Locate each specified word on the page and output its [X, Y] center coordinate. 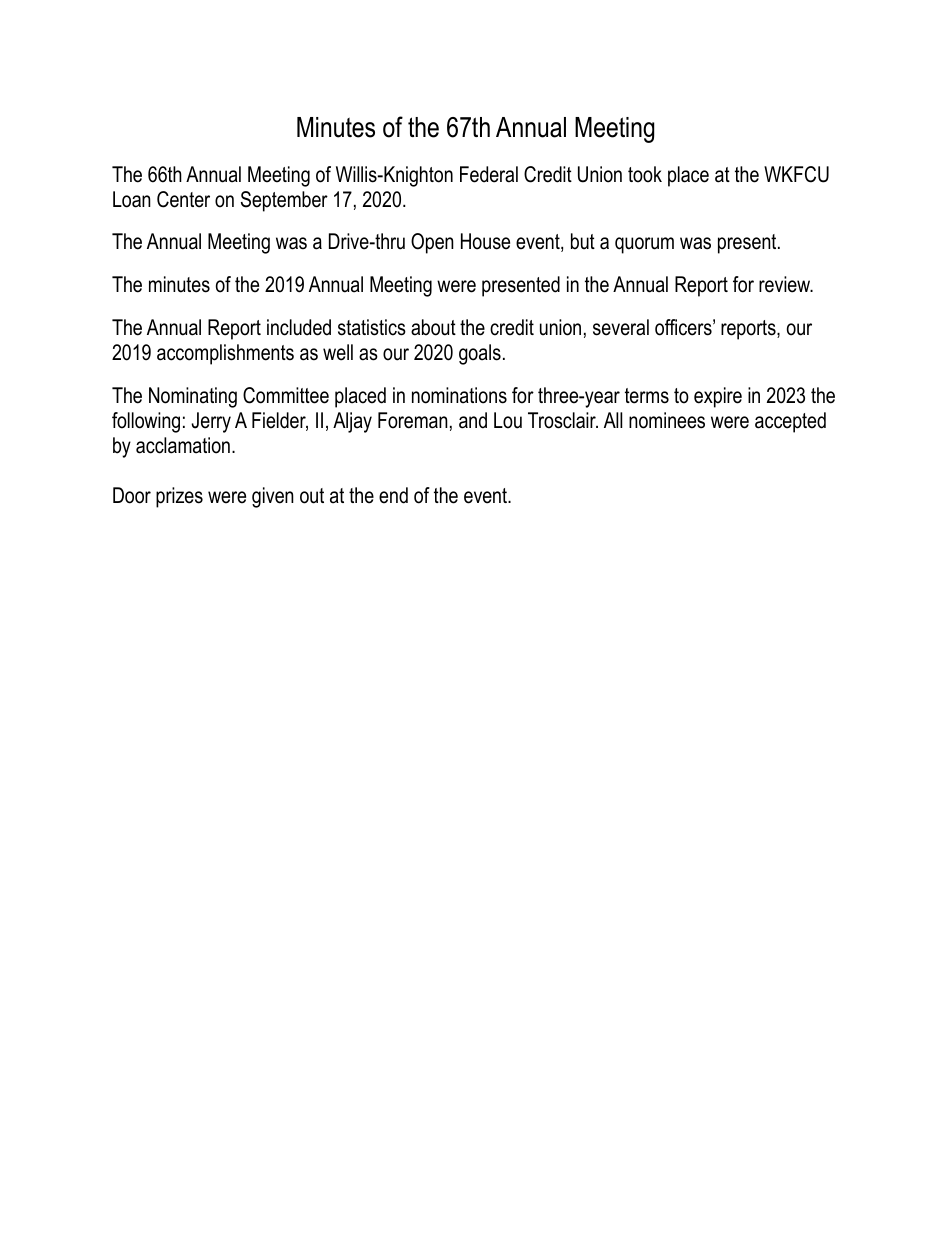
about [433, 327]
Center [183, 199]
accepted [790, 422]
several [621, 327]
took [645, 174]
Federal [489, 174]
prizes [179, 497]
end [393, 495]
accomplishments [225, 354]
